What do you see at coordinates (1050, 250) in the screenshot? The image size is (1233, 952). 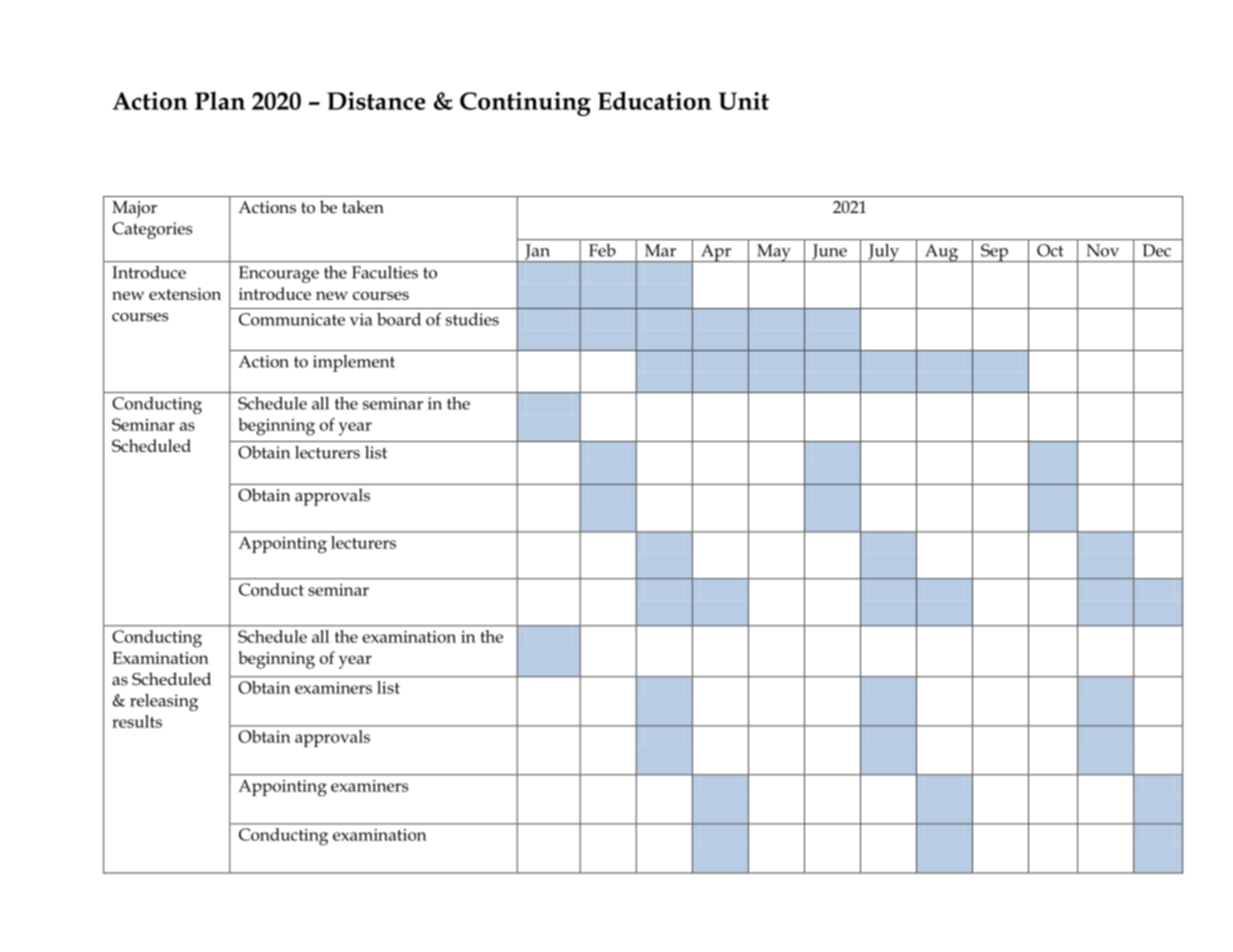 I see `Oct` at bounding box center [1050, 250].
